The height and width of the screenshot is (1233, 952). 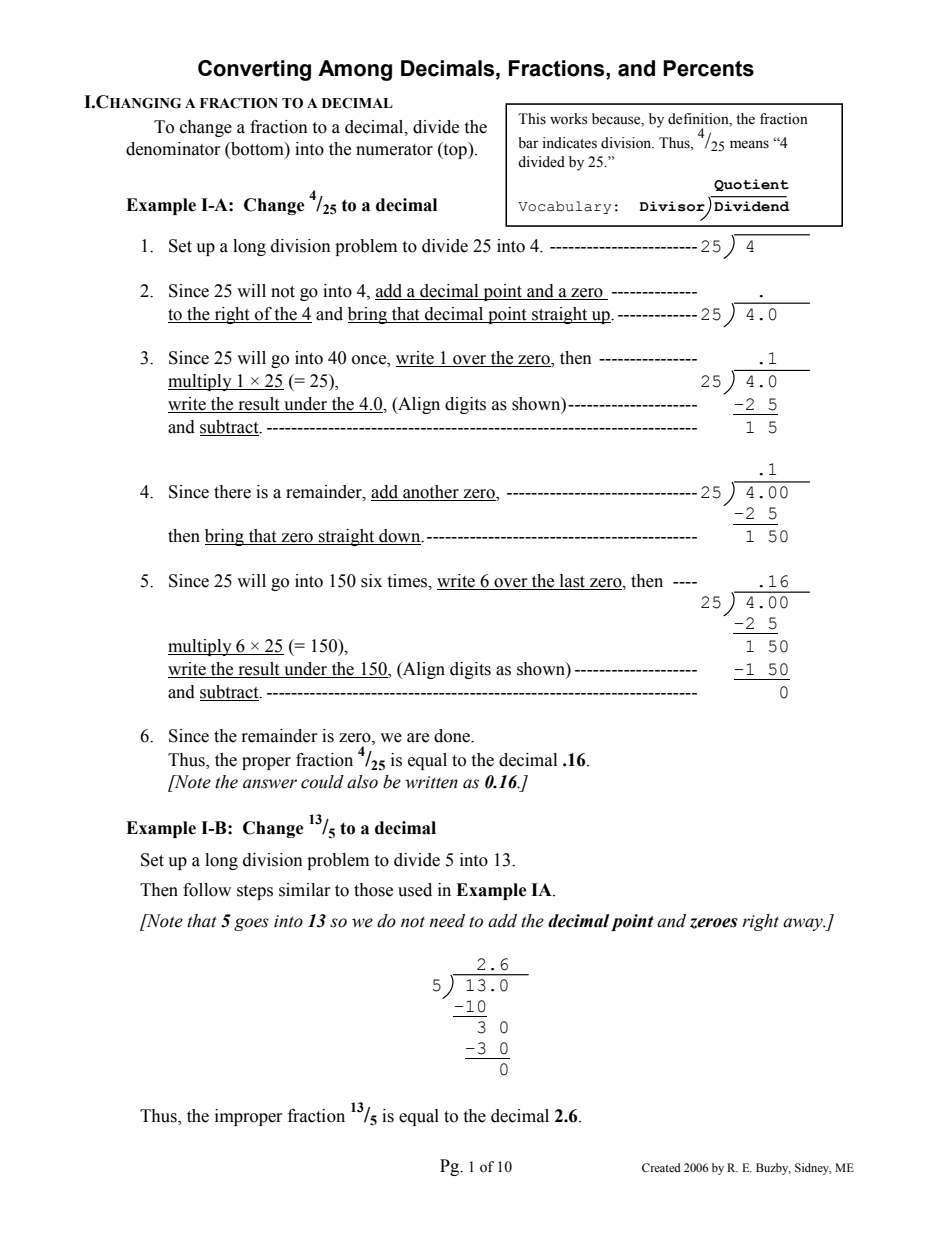 What do you see at coordinates (572, 581) in the screenshot?
I see `last` at bounding box center [572, 581].
